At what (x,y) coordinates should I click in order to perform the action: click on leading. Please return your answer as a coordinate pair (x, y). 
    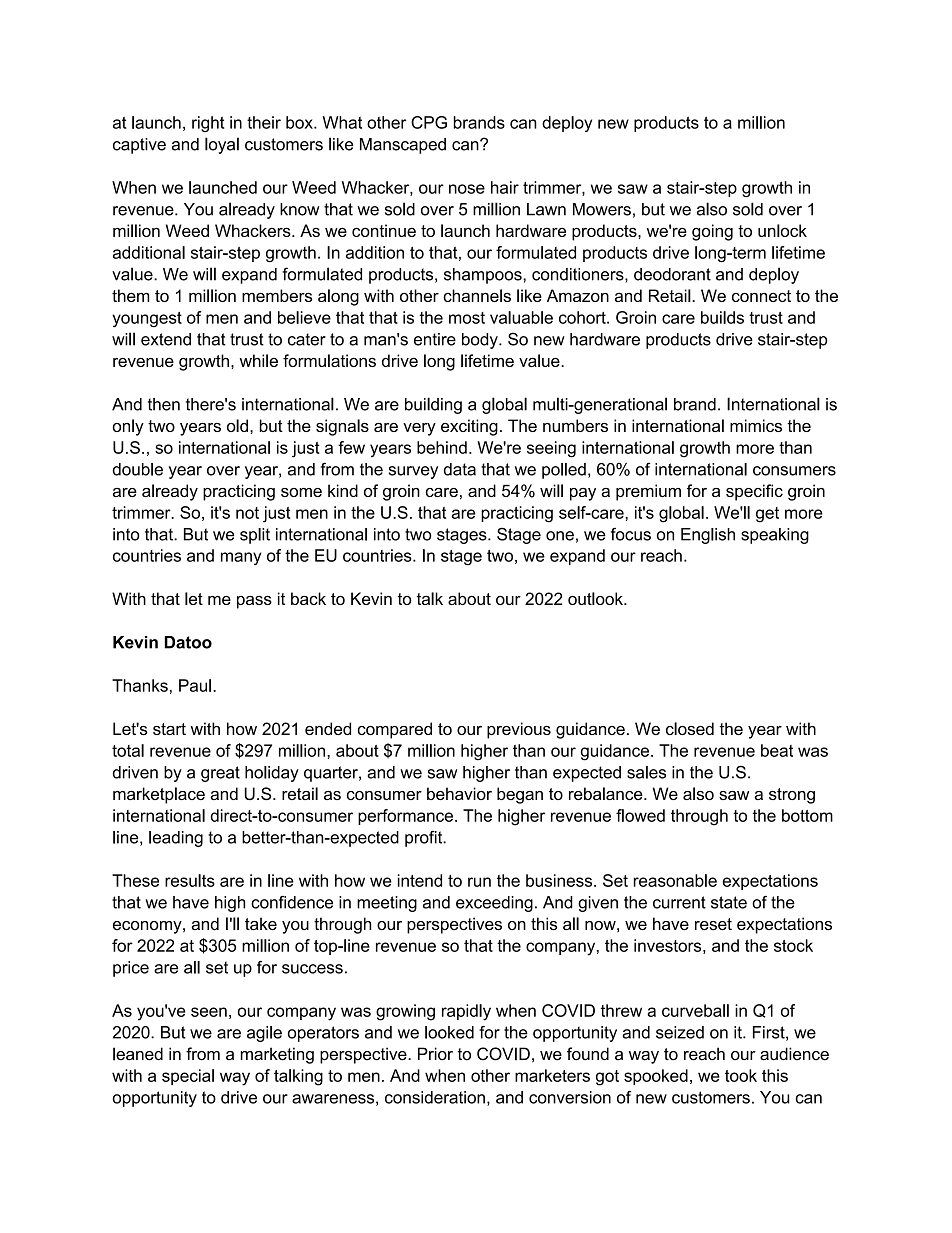
    Looking at the image, I should click on (176, 839).
